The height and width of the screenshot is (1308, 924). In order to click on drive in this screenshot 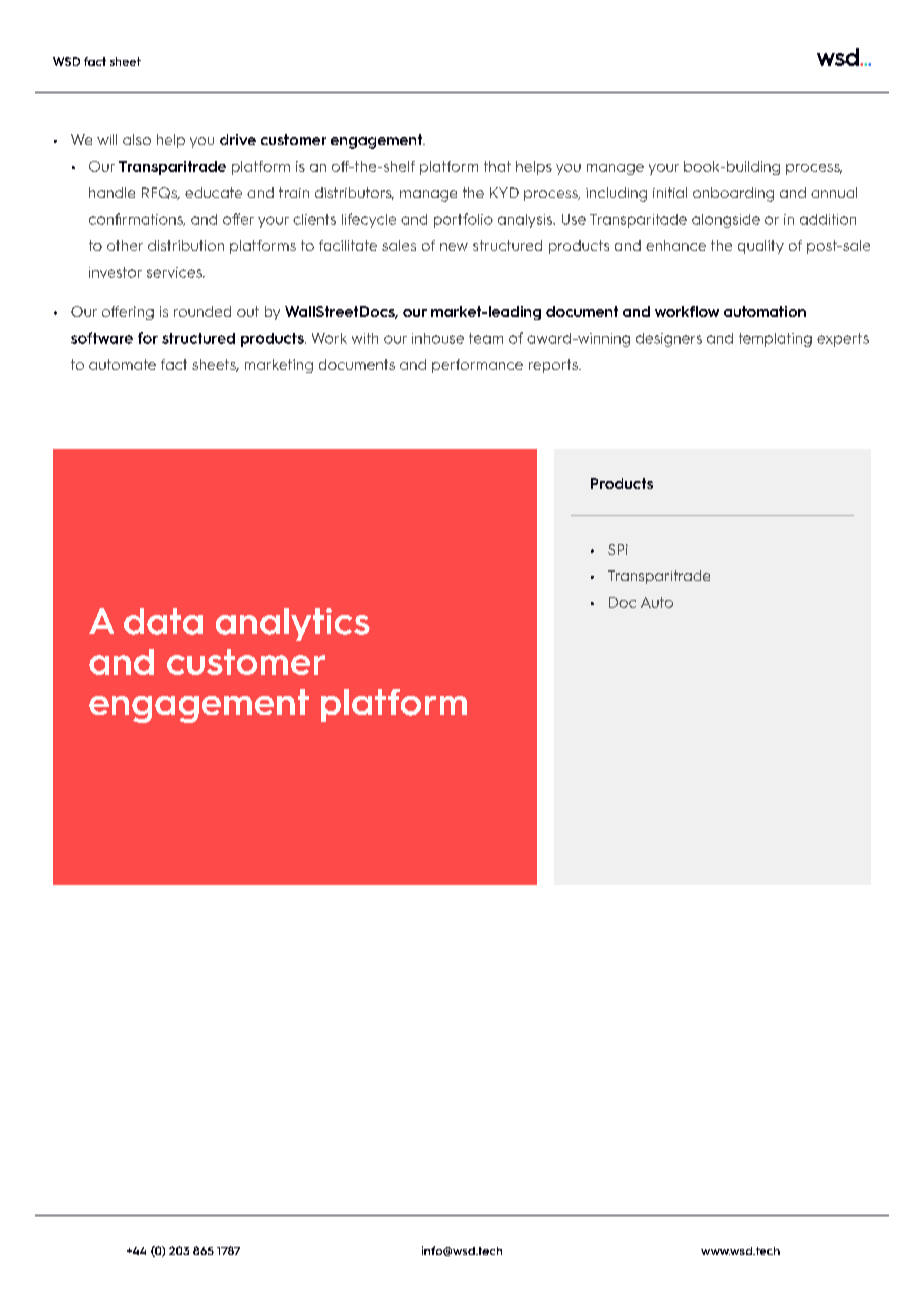, I will do `click(238, 139)`.
